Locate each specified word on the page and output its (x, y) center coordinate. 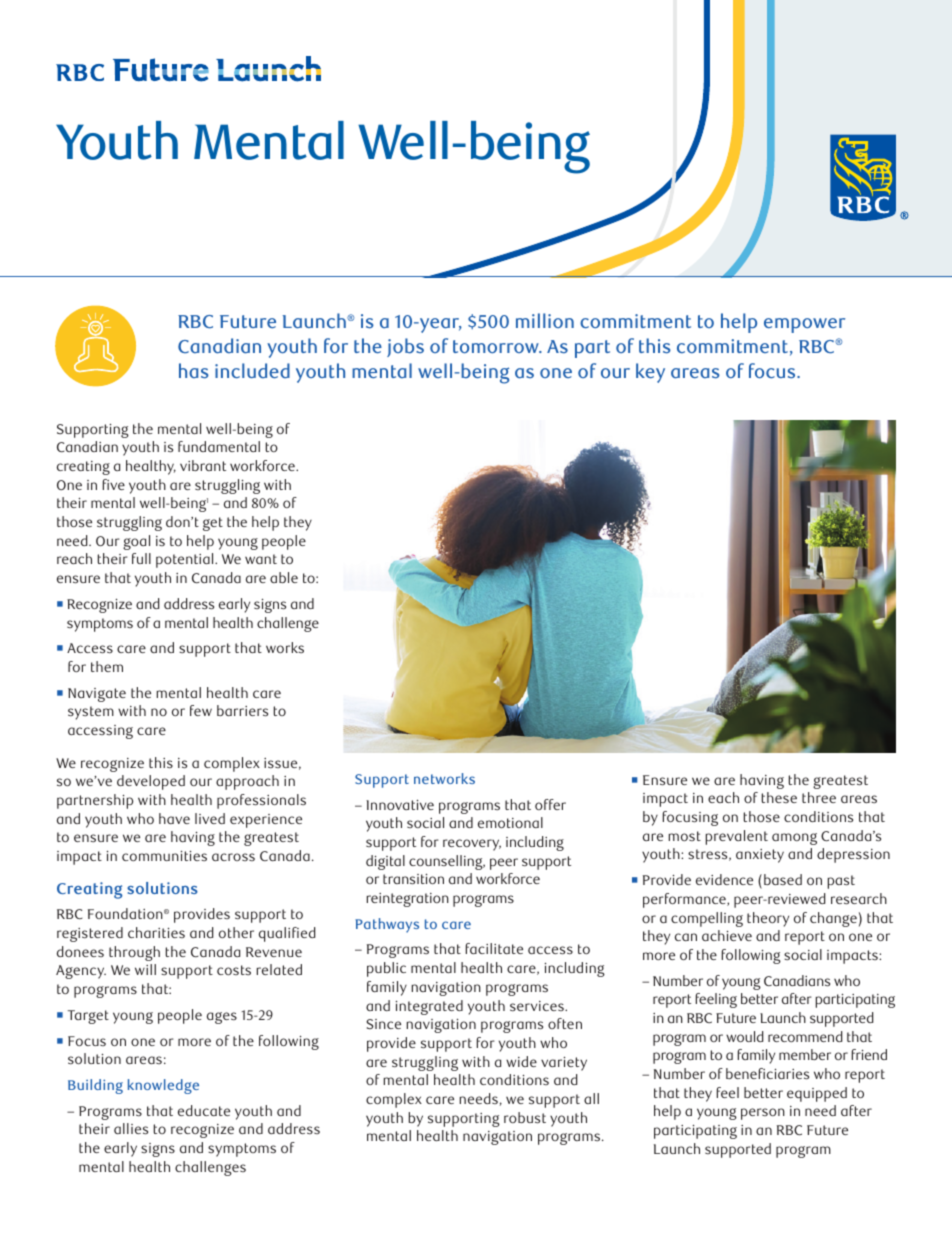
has (194, 371)
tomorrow (497, 347)
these (779, 797)
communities (164, 856)
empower (804, 325)
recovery (472, 845)
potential (186, 560)
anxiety (760, 856)
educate (204, 1110)
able (284, 577)
